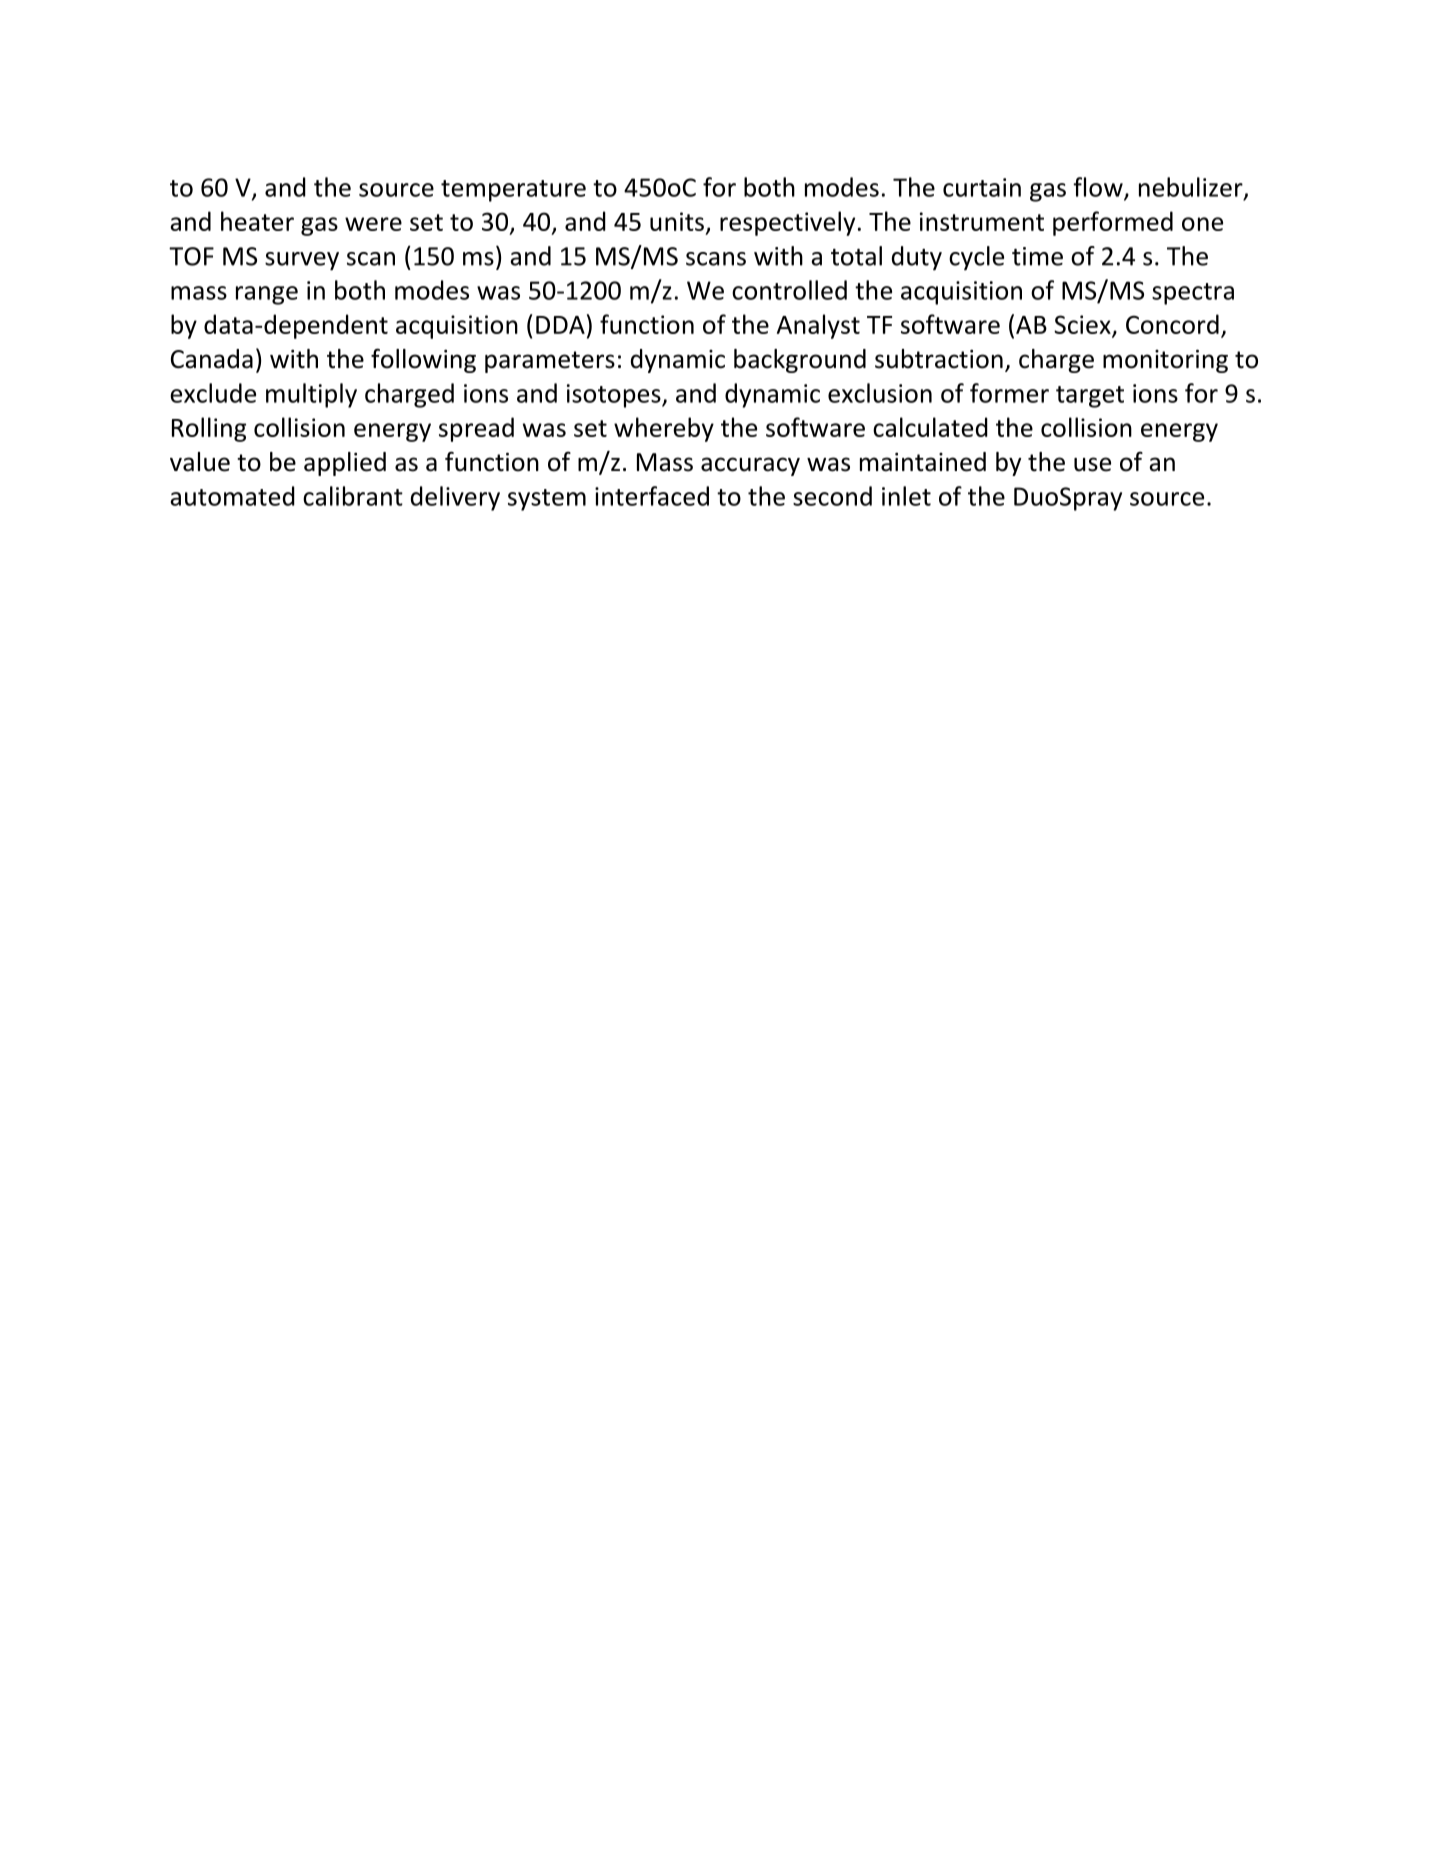  What do you see at coordinates (789, 290) in the image?
I see `controlled` at bounding box center [789, 290].
